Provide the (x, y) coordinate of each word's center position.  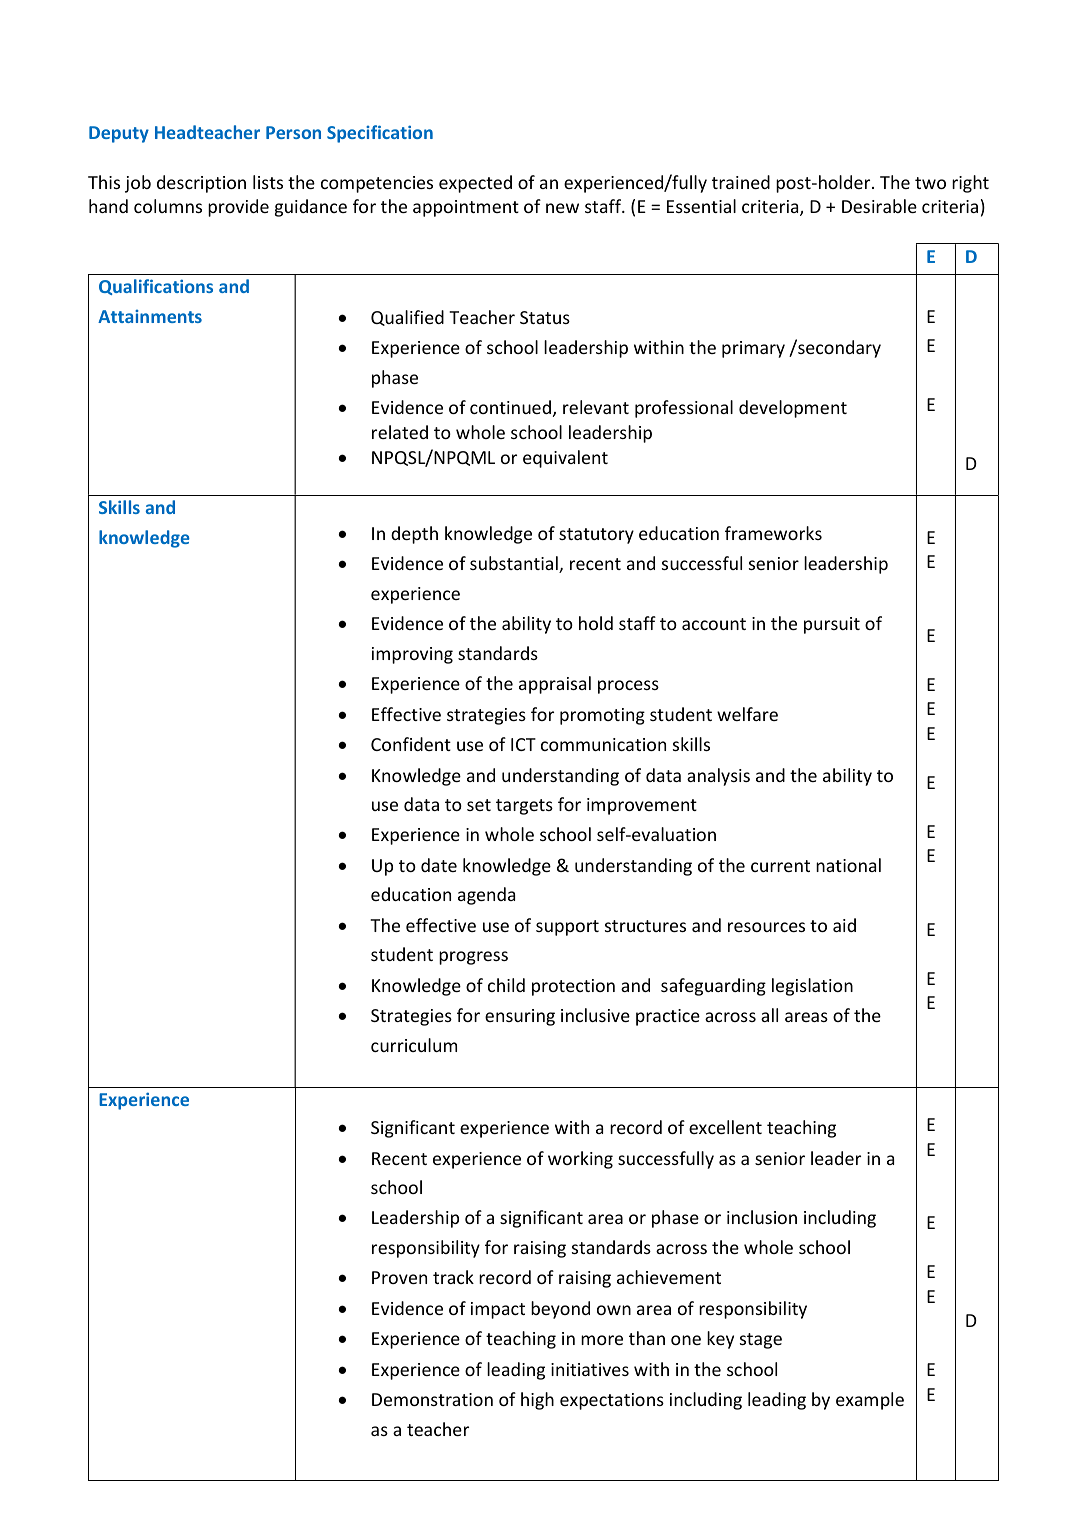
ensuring (520, 1017)
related (400, 432)
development (793, 409)
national (848, 865)
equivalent (565, 459)
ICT (523, 744)
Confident (411, 744)
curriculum (414, 1045)
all (769, 1015)
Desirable (879, 206)
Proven (399, 1277)
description (201, 184)
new (562, 208)
